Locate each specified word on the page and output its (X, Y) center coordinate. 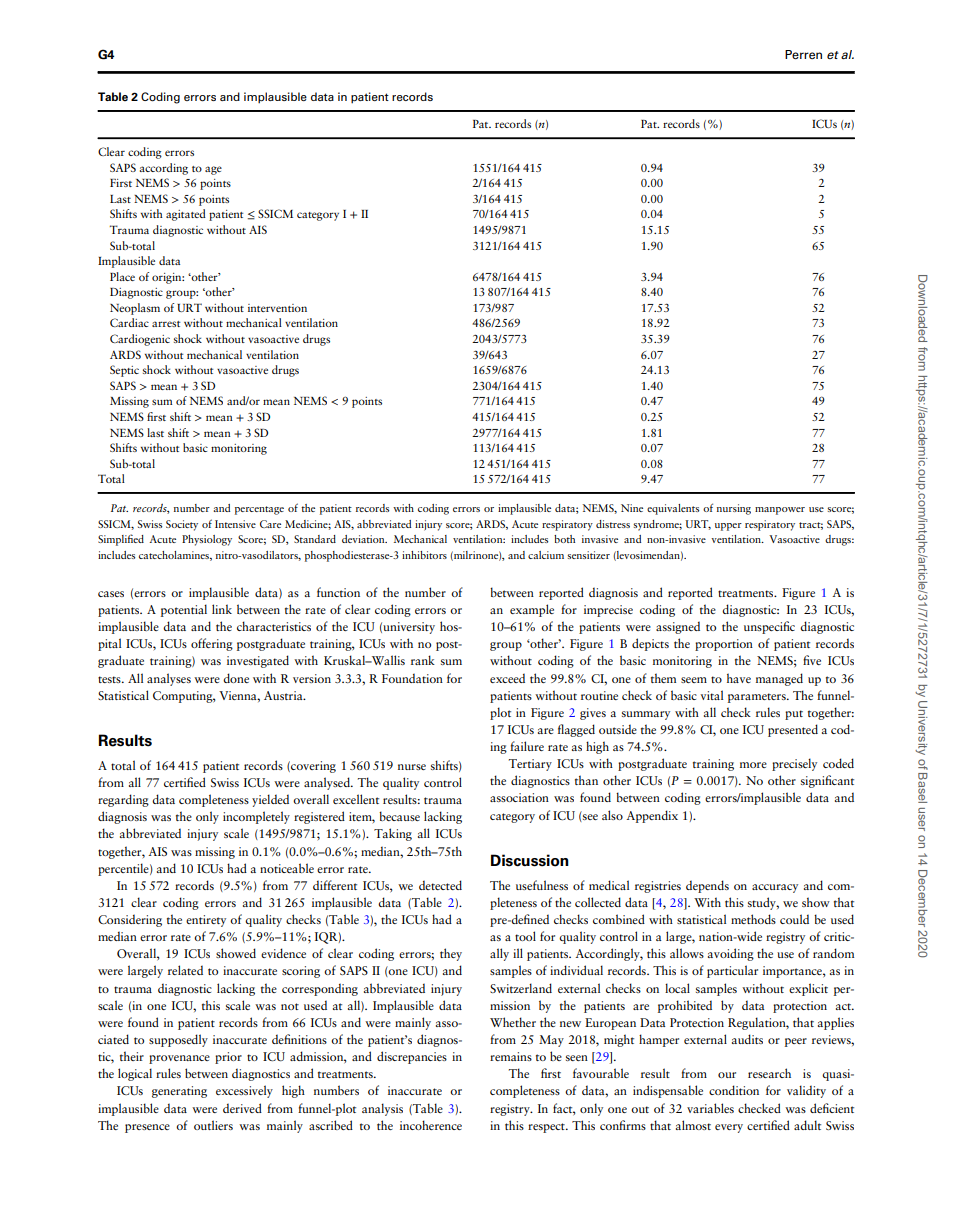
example (532, 610)
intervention (277, 308)
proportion (724, 645)
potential (184, 610)
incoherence (431, 1125)
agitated (186, 215)
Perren (803, 54)
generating (179, 1092)
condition (734, 1090)
